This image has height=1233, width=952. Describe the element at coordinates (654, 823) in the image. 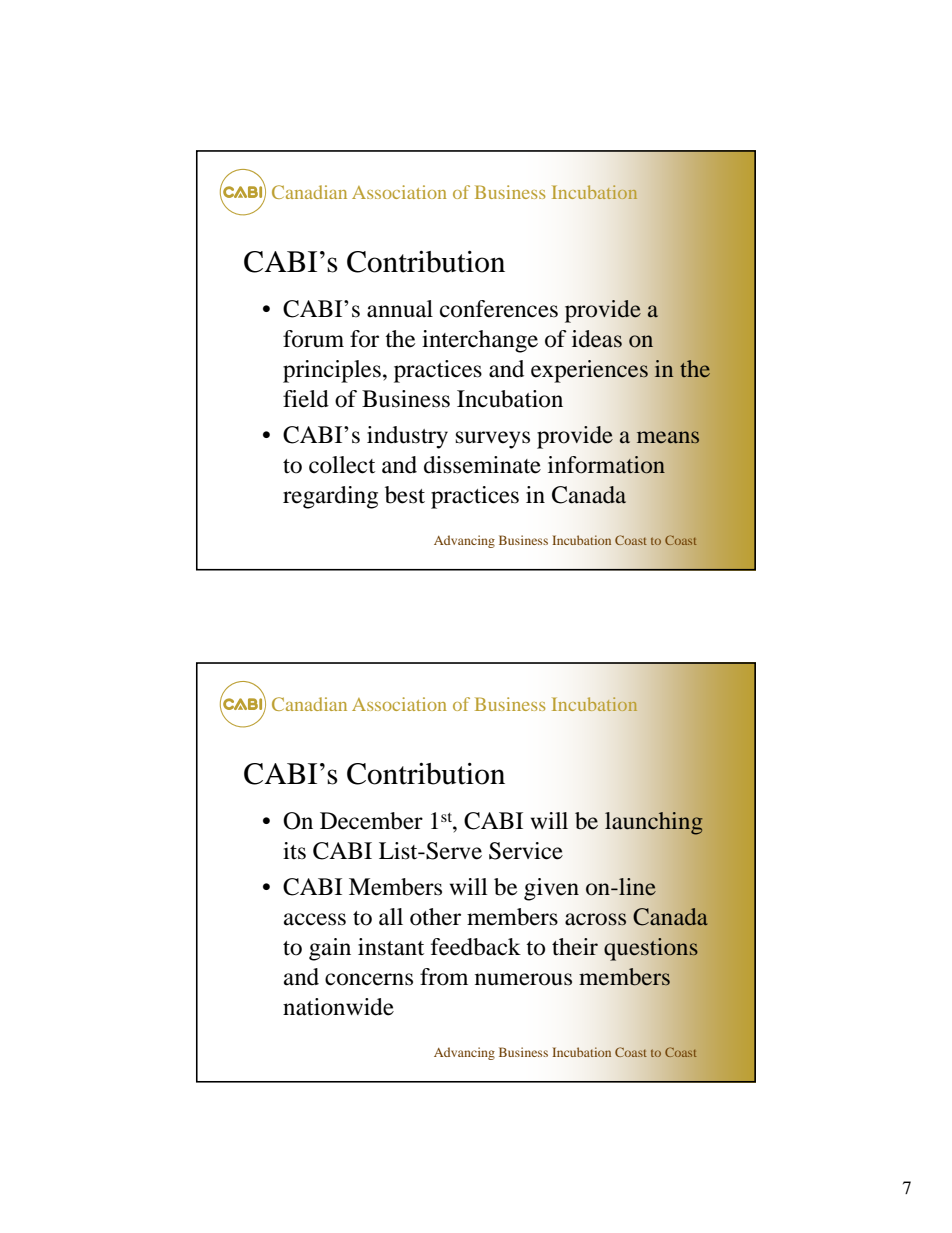

I see `launching` at that location.
